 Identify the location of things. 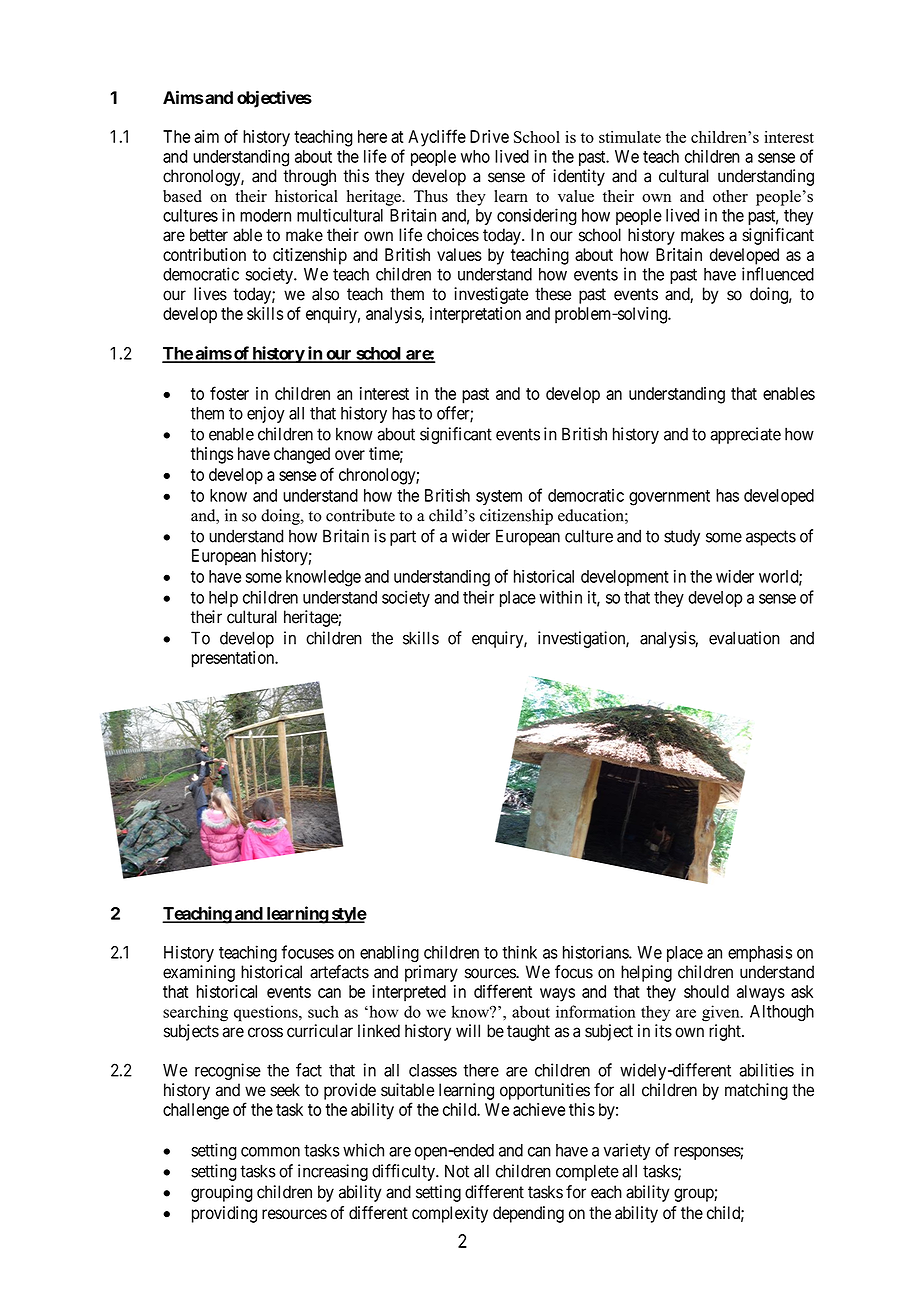
(212, 455).
